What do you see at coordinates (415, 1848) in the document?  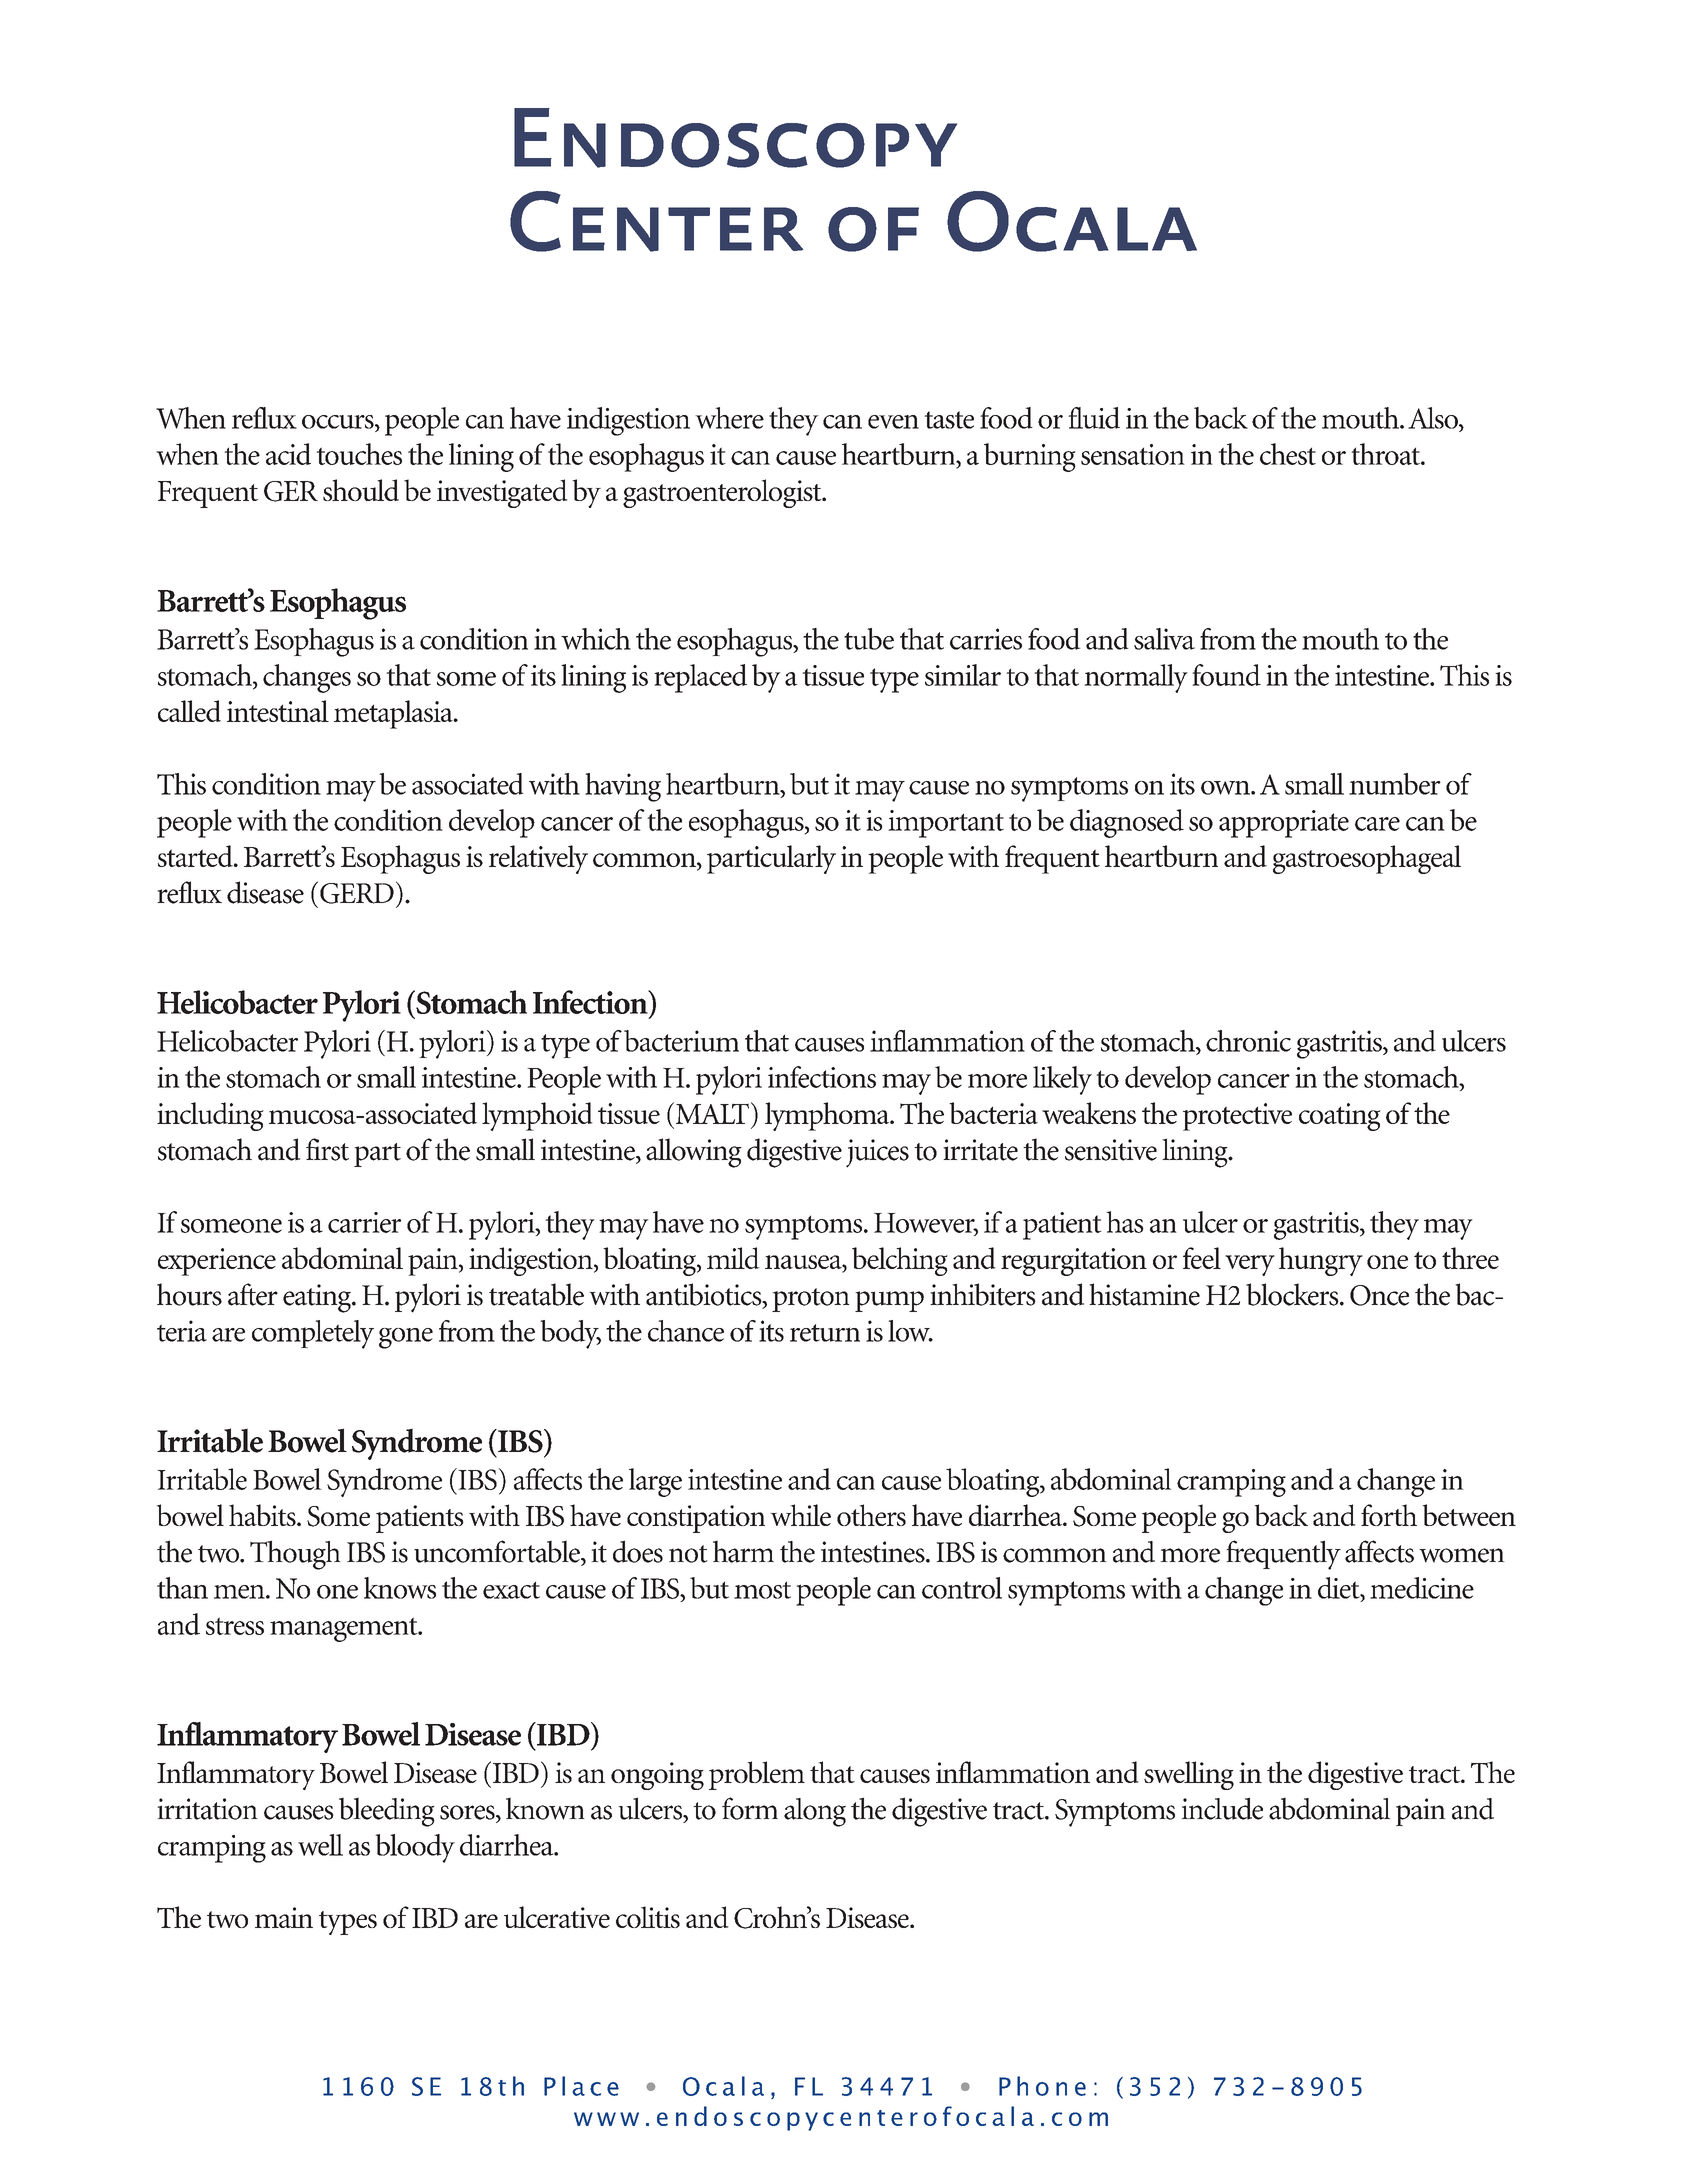 I see `bloody` at bounding box center [415, 1848].
